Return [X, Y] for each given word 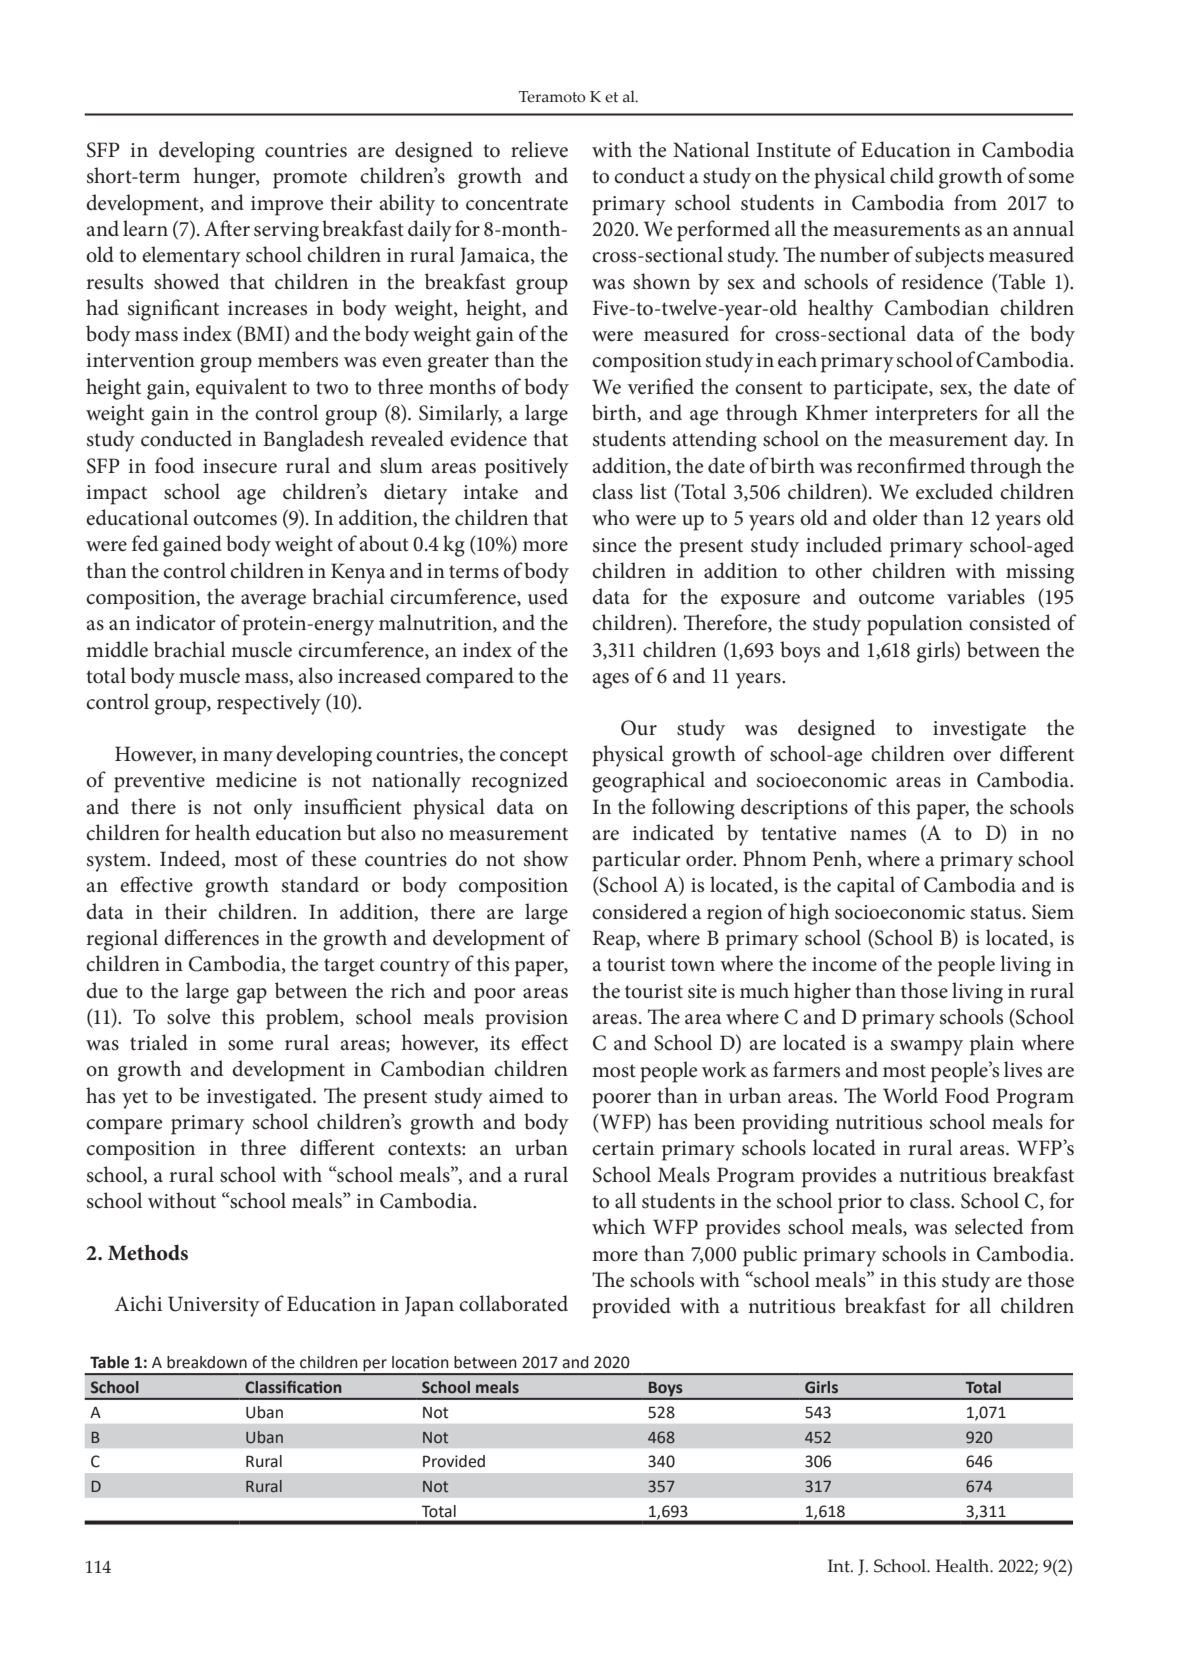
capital [866, 887]
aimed [516, 1095]
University [214, 1306]
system [117, 862]
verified [660, 386]
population [915, 625]
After [227, 228]
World [910, 1095]
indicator [176, 622]
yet [135, 1099]
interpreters [926, 416]
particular [636, 861]
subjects [949, 257]
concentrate [517, 204]
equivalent [241, 389]
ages [610, 681]
